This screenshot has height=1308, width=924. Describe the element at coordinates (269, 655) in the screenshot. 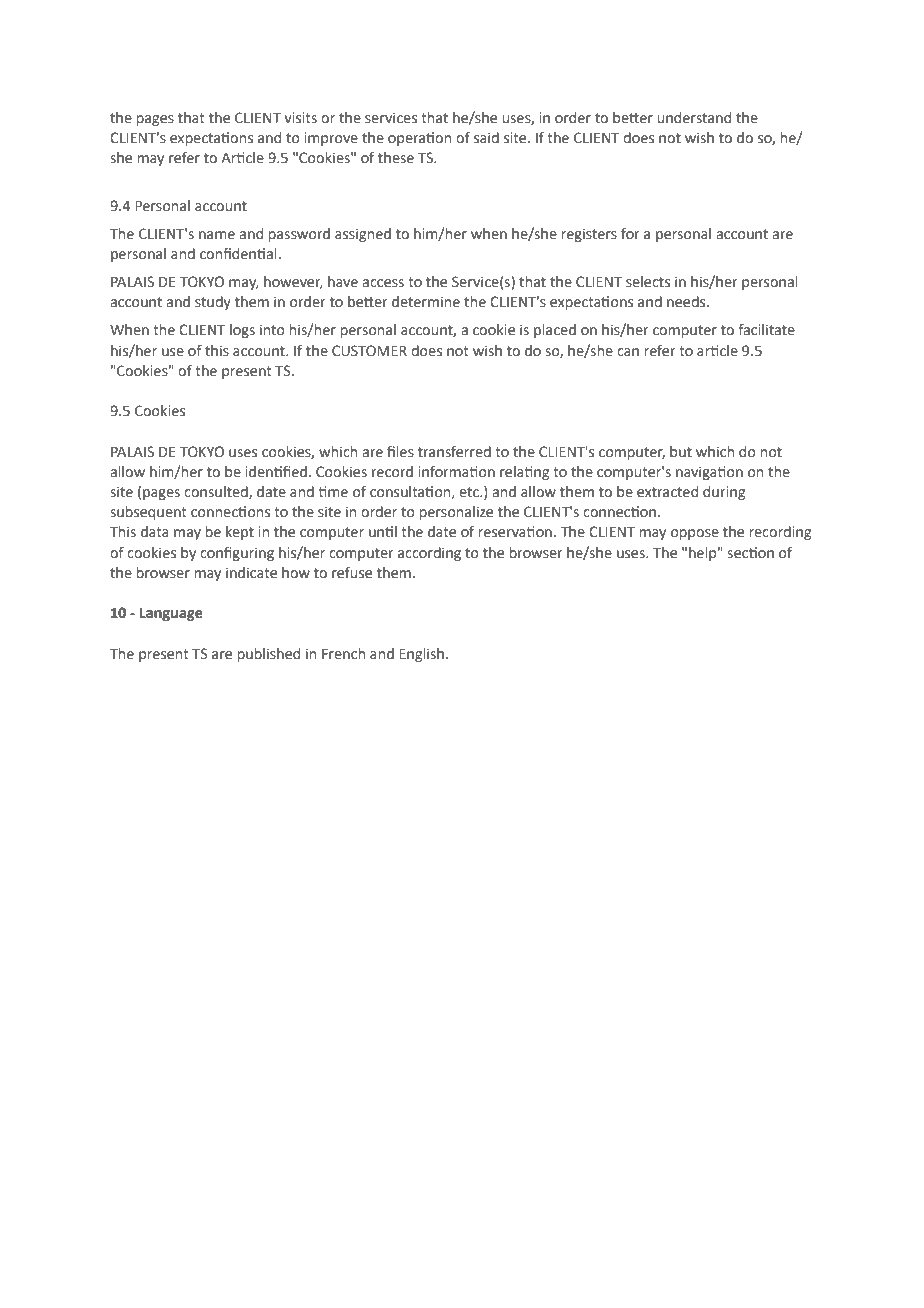

I see `published` at that location.
